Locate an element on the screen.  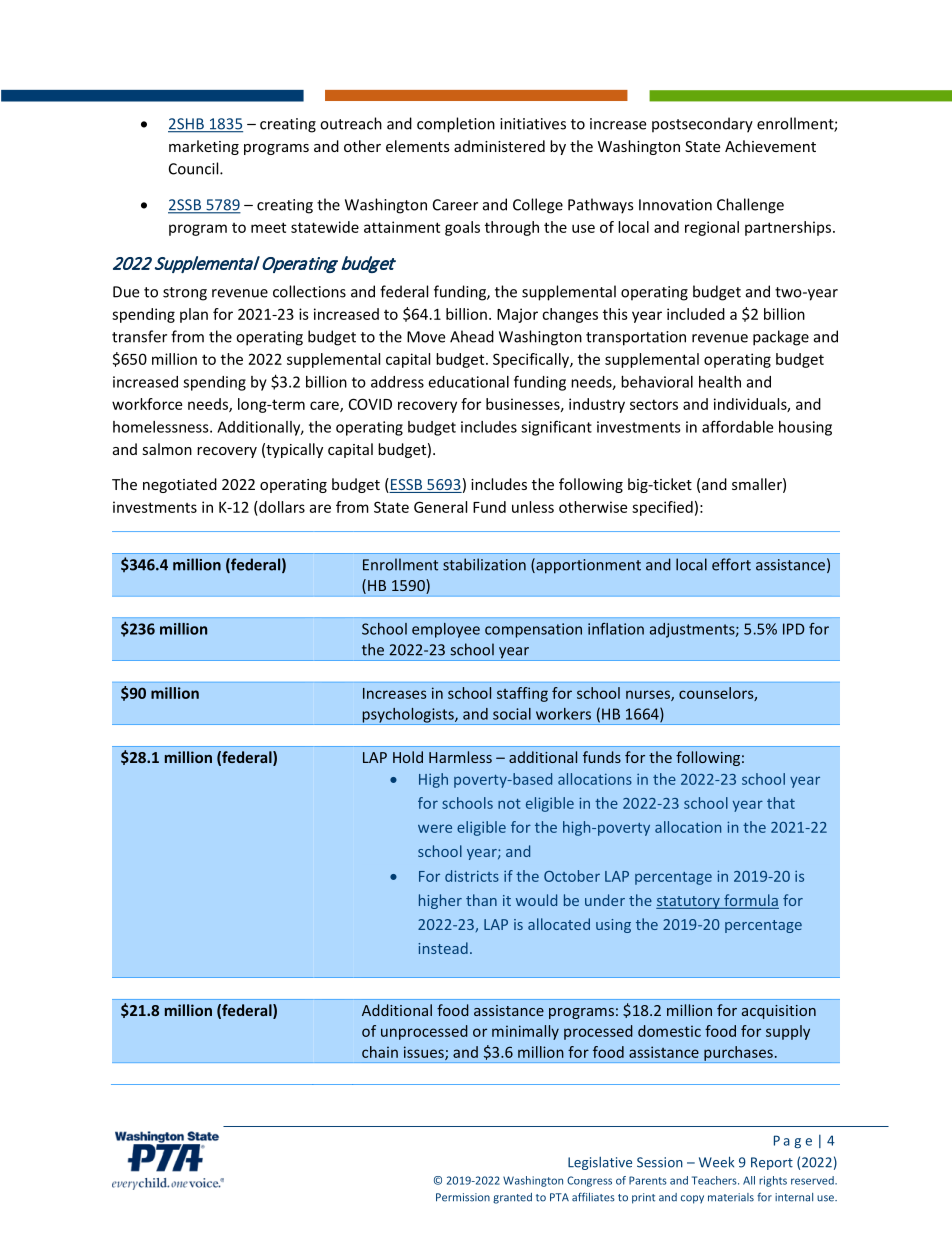
marketing is located at coordinates (204, 147).
